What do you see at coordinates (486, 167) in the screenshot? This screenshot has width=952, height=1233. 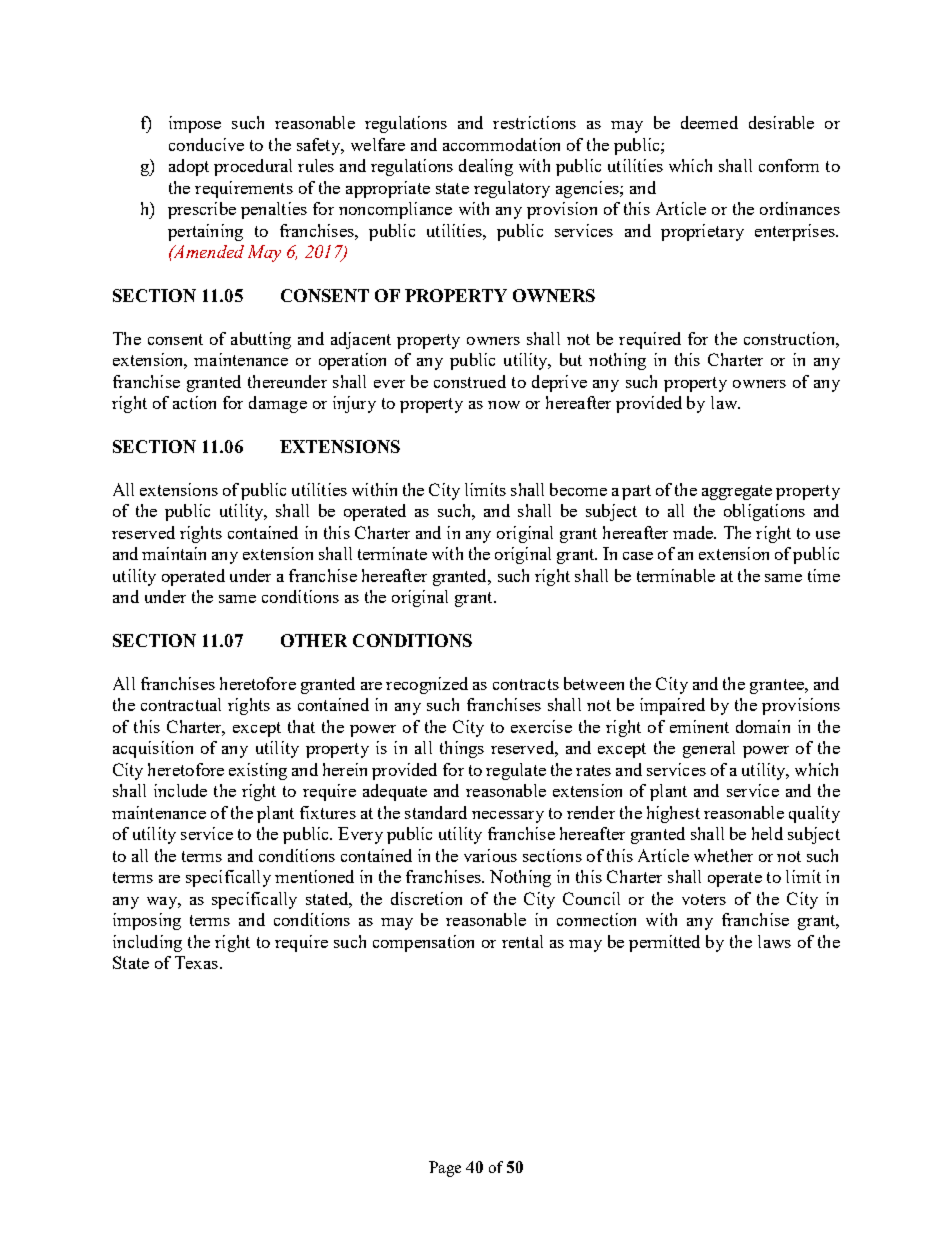 I see `dealing` at bounding box center [486, 167].
